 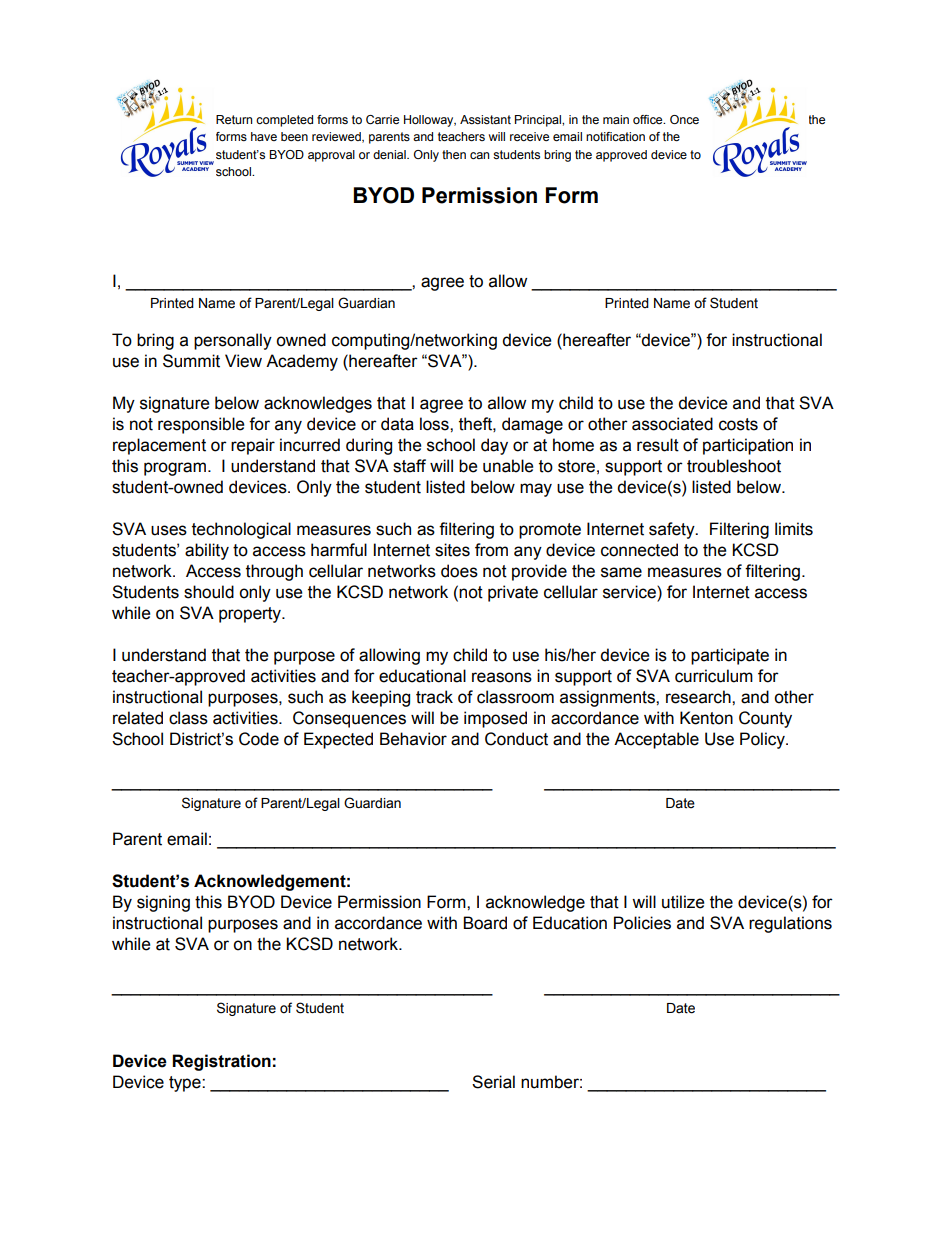 What do you see at coordinates (221, 1062) in the screenshot?
I see `Registration` at bounding box center [221, 1062].
